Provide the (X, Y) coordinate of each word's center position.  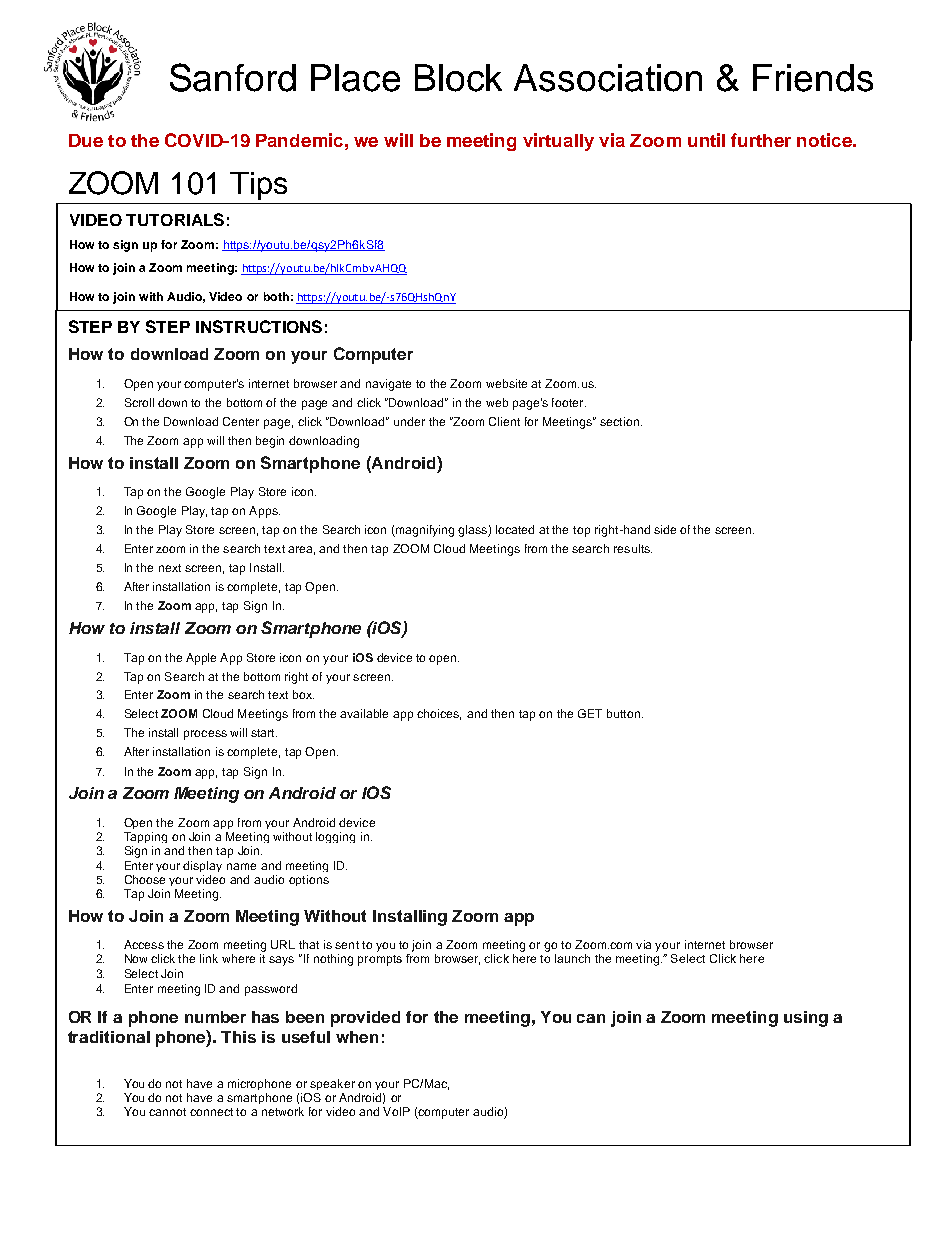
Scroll (139, 402)
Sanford (233, 77)
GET (590, 713)
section (621, 421)
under (409, 421)
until (706, 140)
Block (458, 78)
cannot (167, 1112)
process (205, 735)
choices (439, 714)
